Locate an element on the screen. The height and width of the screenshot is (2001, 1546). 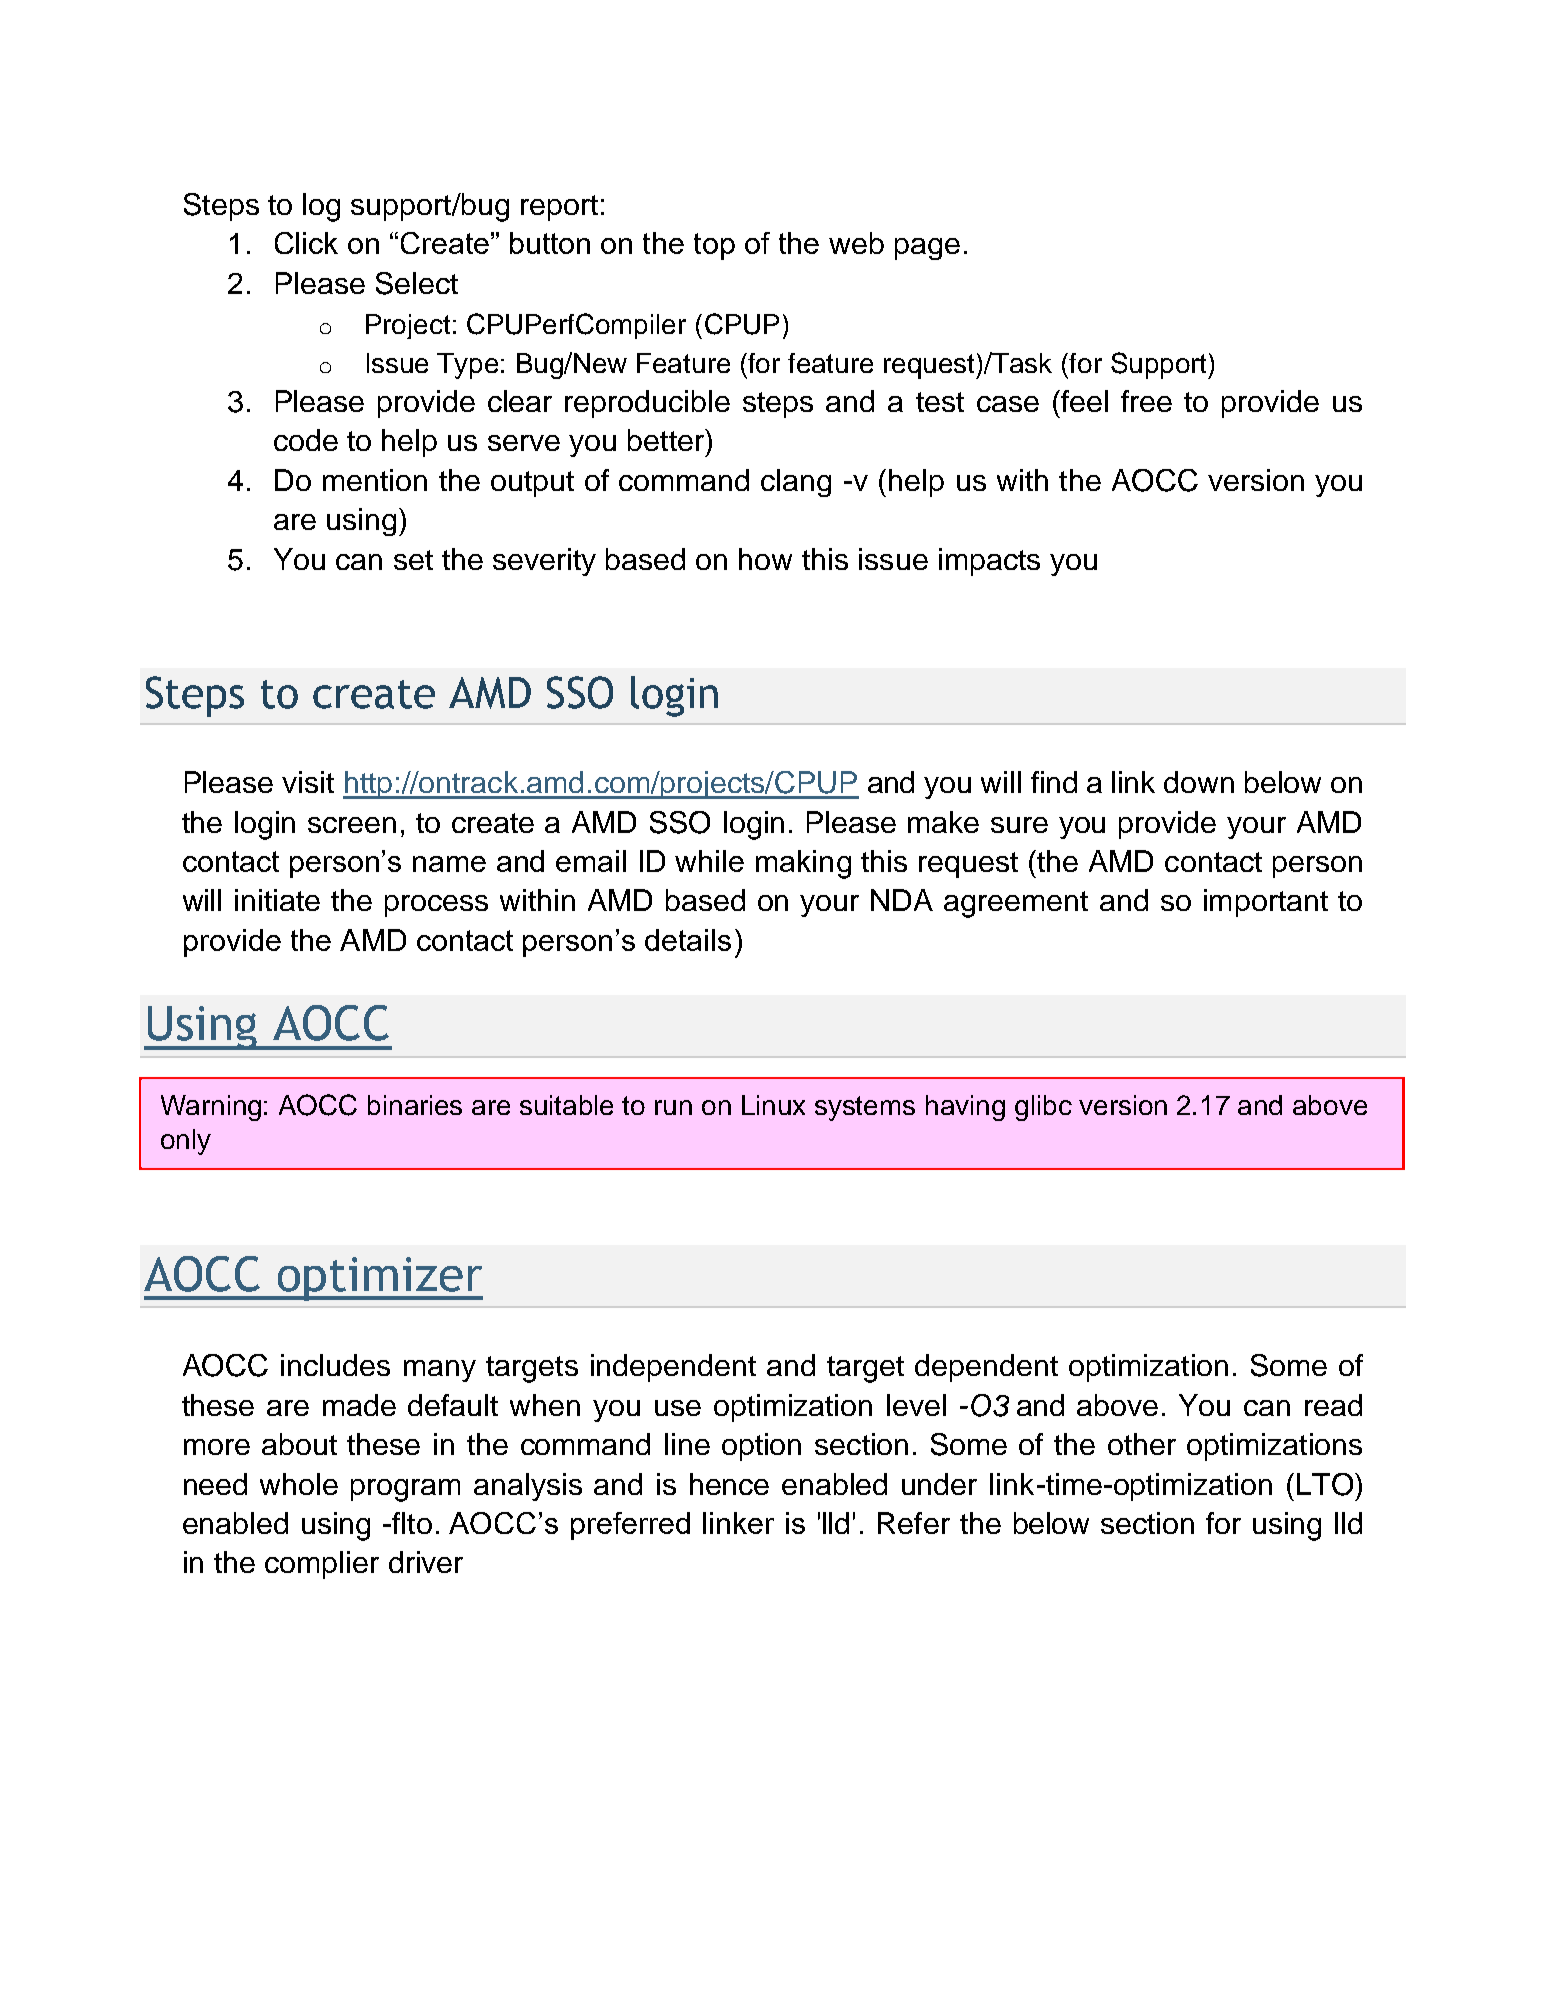
whole is located at coordinates (299, 1484).
